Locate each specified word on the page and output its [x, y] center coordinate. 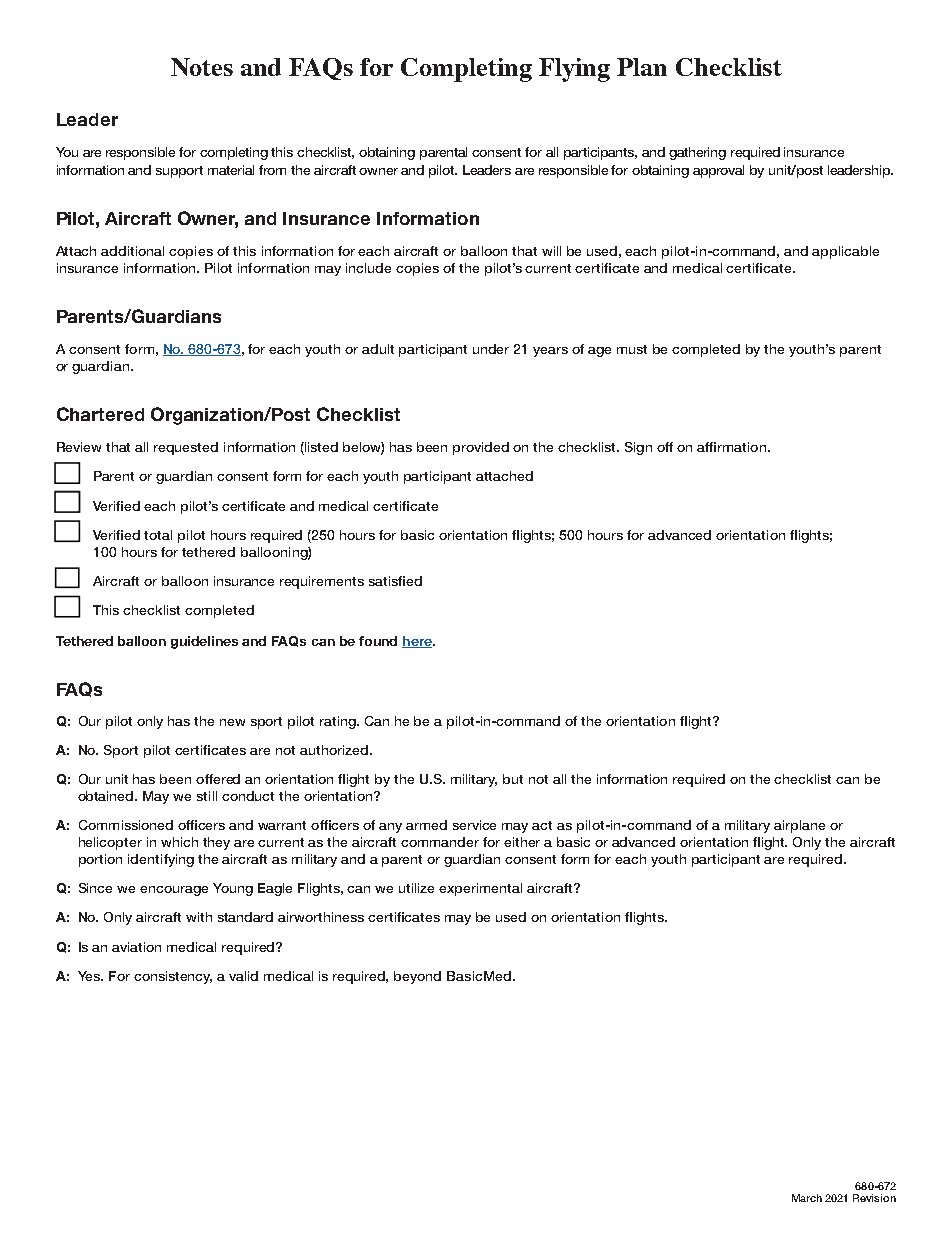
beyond [417, 977]
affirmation [731, 447]
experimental [480, 889]
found [378, 641]
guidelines [204, 642]
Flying [574, 70]
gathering [697, 153]
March [807, 1198]
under [491, 349]
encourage [174, 891]
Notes [202, 67]
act [542, 825]
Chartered [100, 414]
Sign [638, 448]
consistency [173, 977]
